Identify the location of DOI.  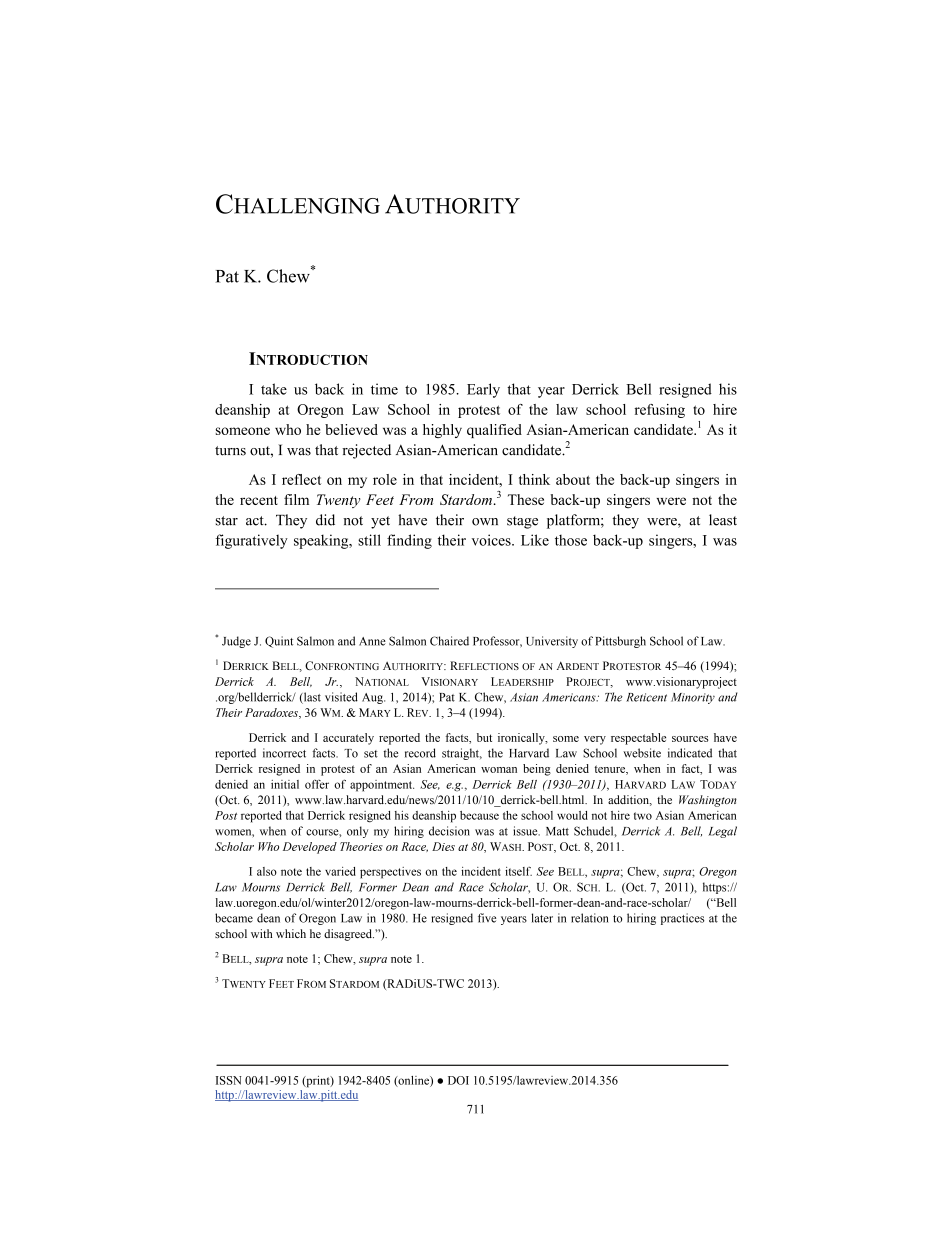
(458, 1080).
